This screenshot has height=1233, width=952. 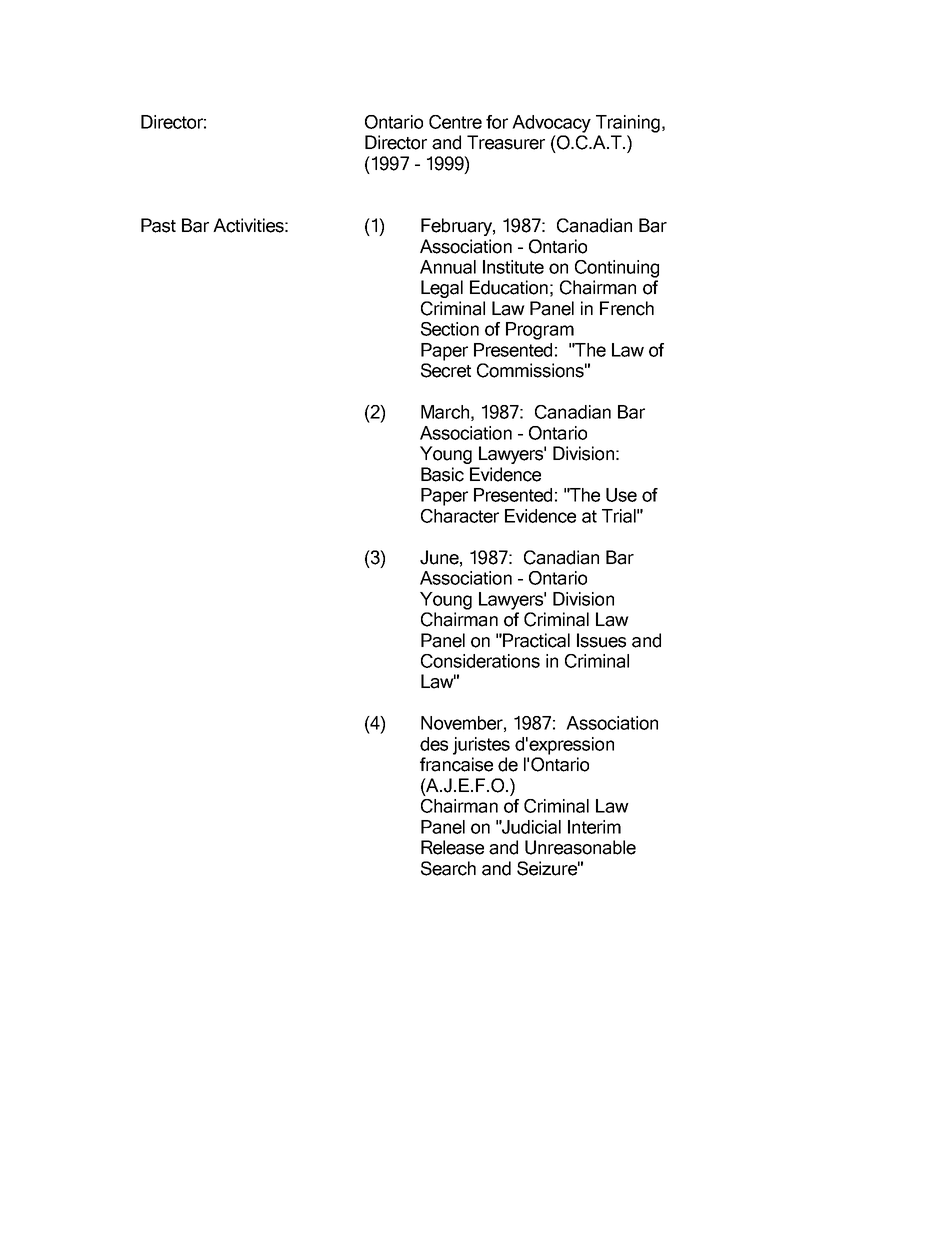 What do you see at coordinates (455, 122) in the screenshot?
I see `Centre` at bounding box center [455, 122].
